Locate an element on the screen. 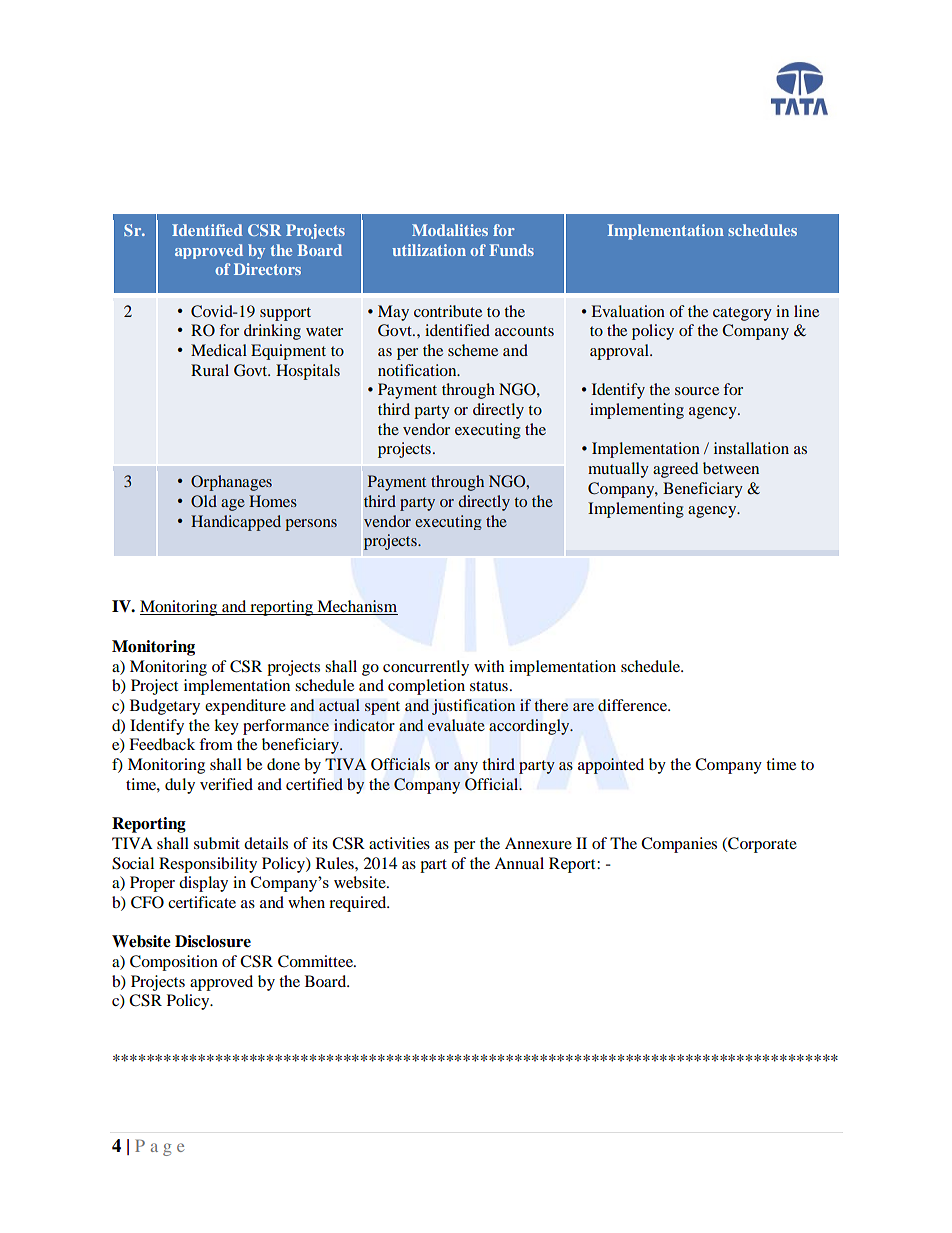 The height and width of the screenshot is (1233, 952). Directors is located at coordinates (267, 269).
